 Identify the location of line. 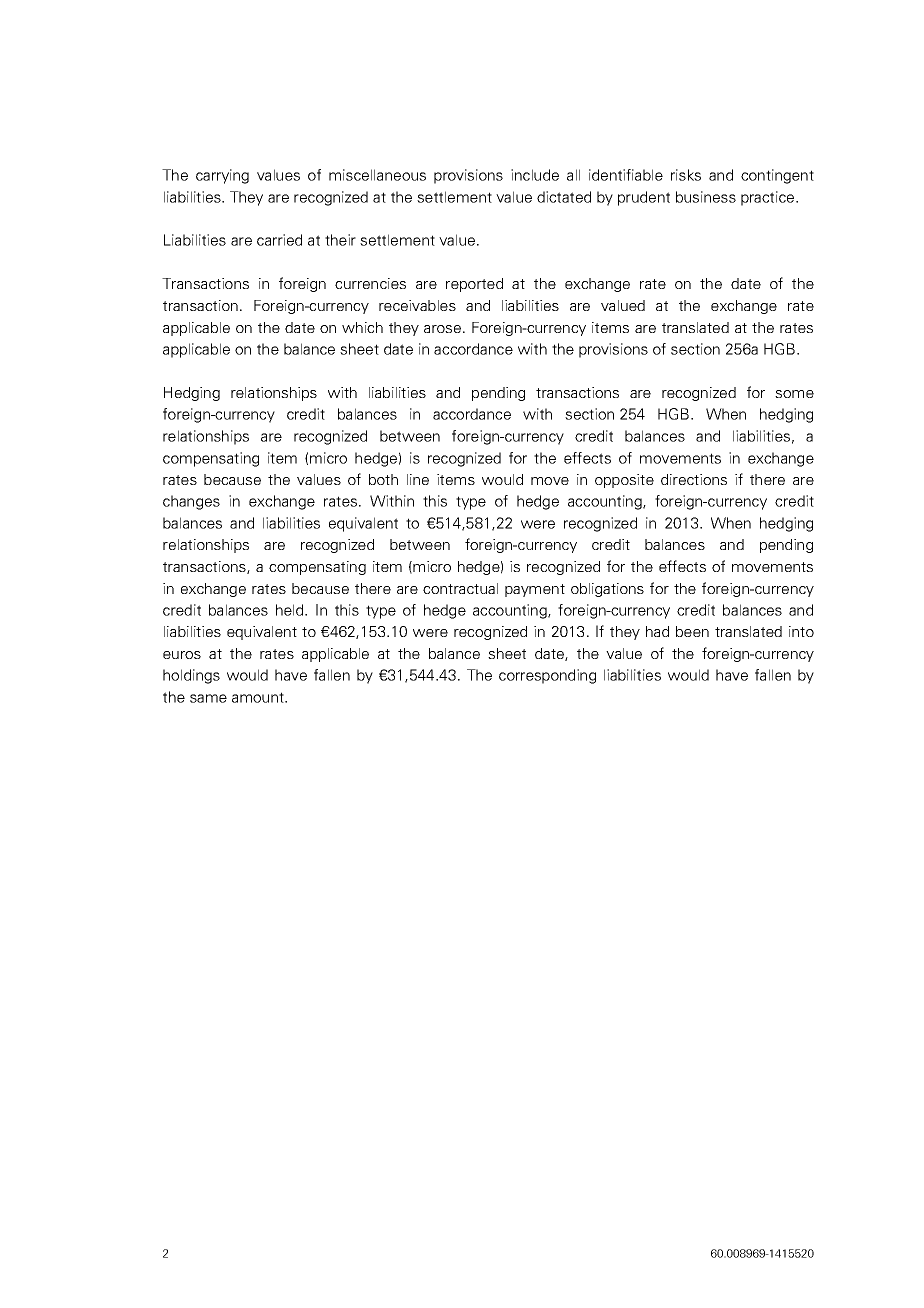
(418, 479).
